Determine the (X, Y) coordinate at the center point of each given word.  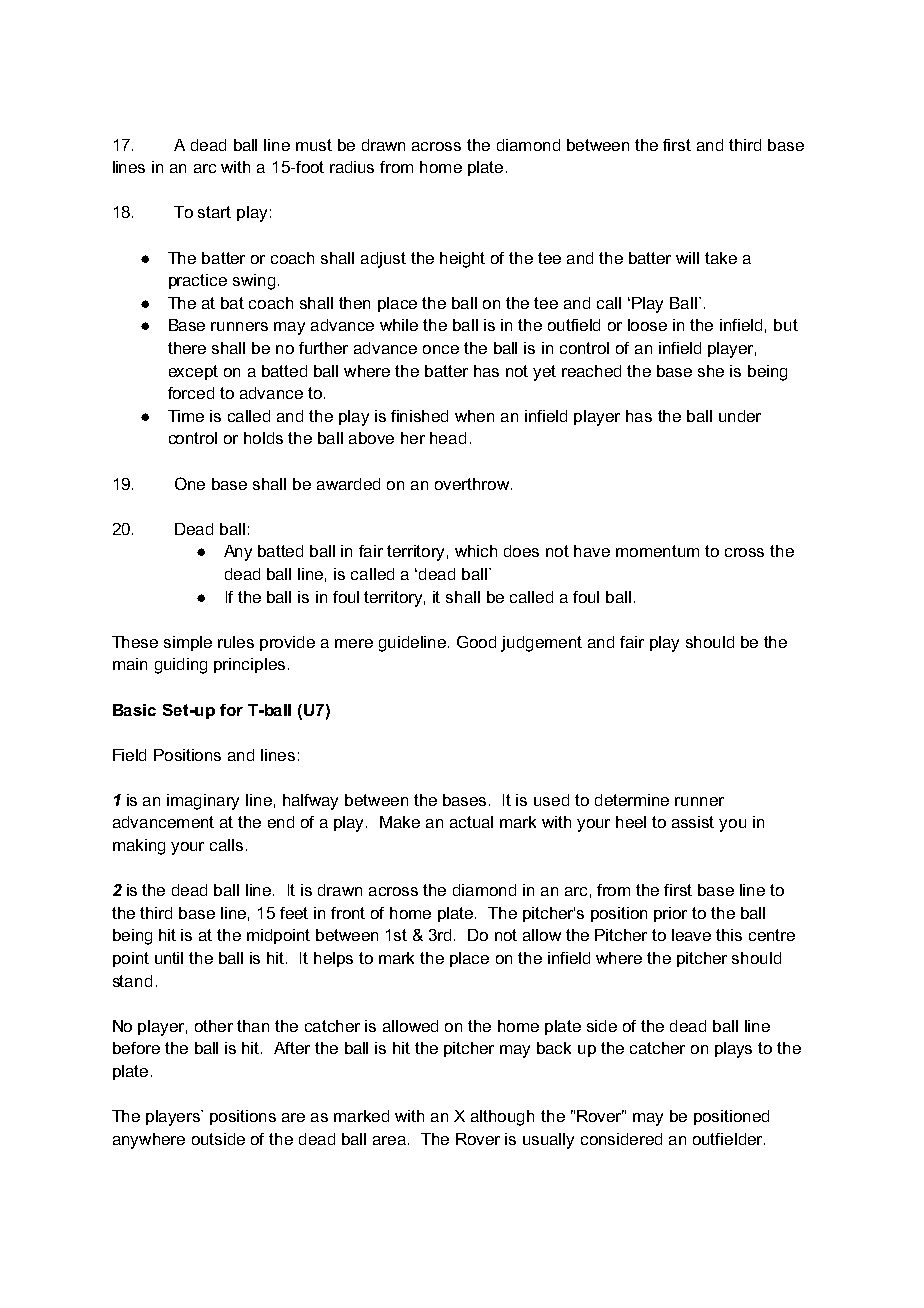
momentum (657, 551)
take (721, 258)
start (214, 212)
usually (548, 1141)
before (136, 1048)
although (502, 1118)
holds (263, 438)
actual (471, 822)
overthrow (472, 484)
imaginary (203, 802)
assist (693, 822)
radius (352, 167)
